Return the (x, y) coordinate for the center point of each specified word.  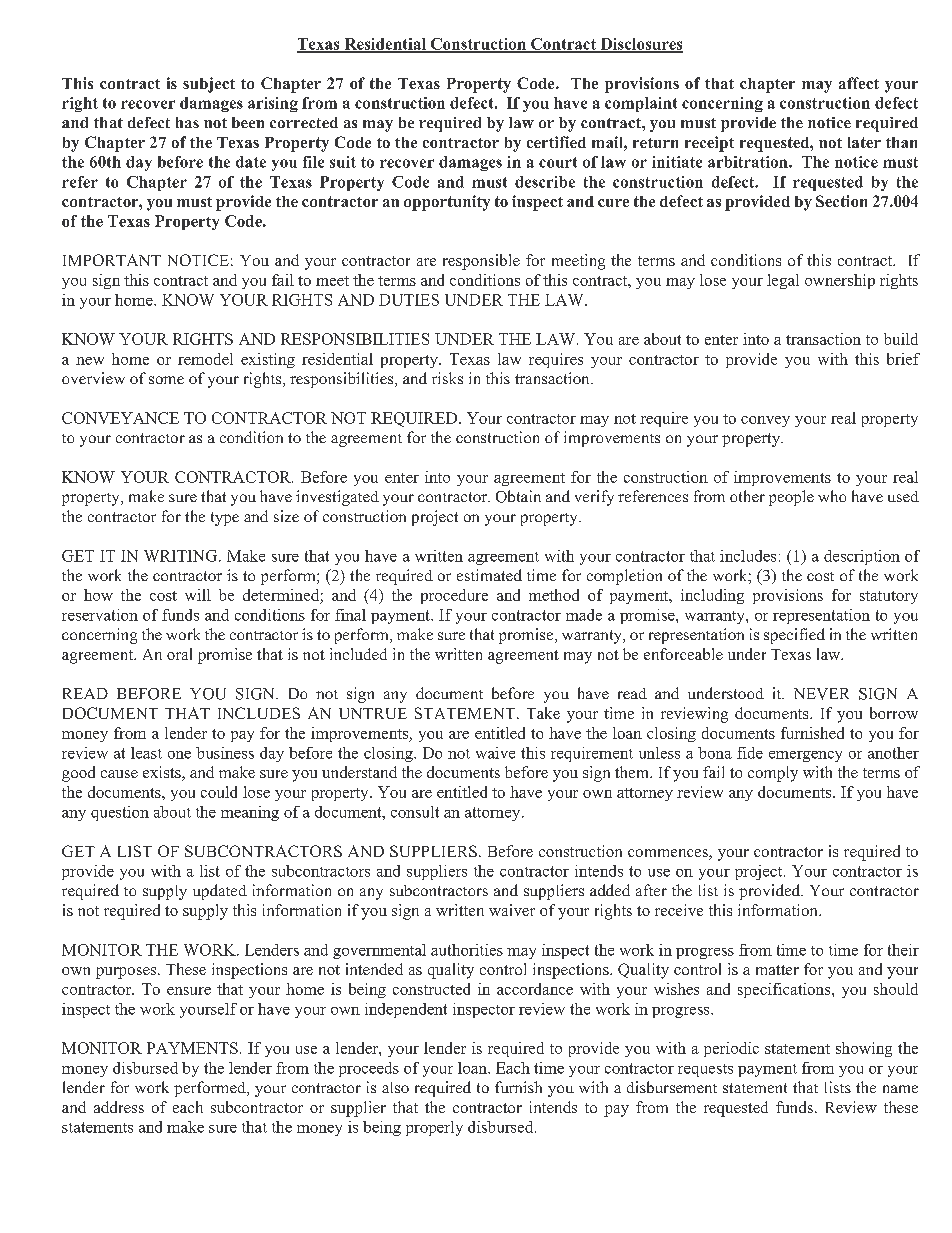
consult (415, 812)
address (119, 1107)
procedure (454, 596)
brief (903, 359)
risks (447, 378)
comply (773, 774)
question (120, 813)
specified (794, 636)
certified (556, 142)
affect (859, 83)
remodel (205, 359)
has (187, 122)
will (198, 595)
